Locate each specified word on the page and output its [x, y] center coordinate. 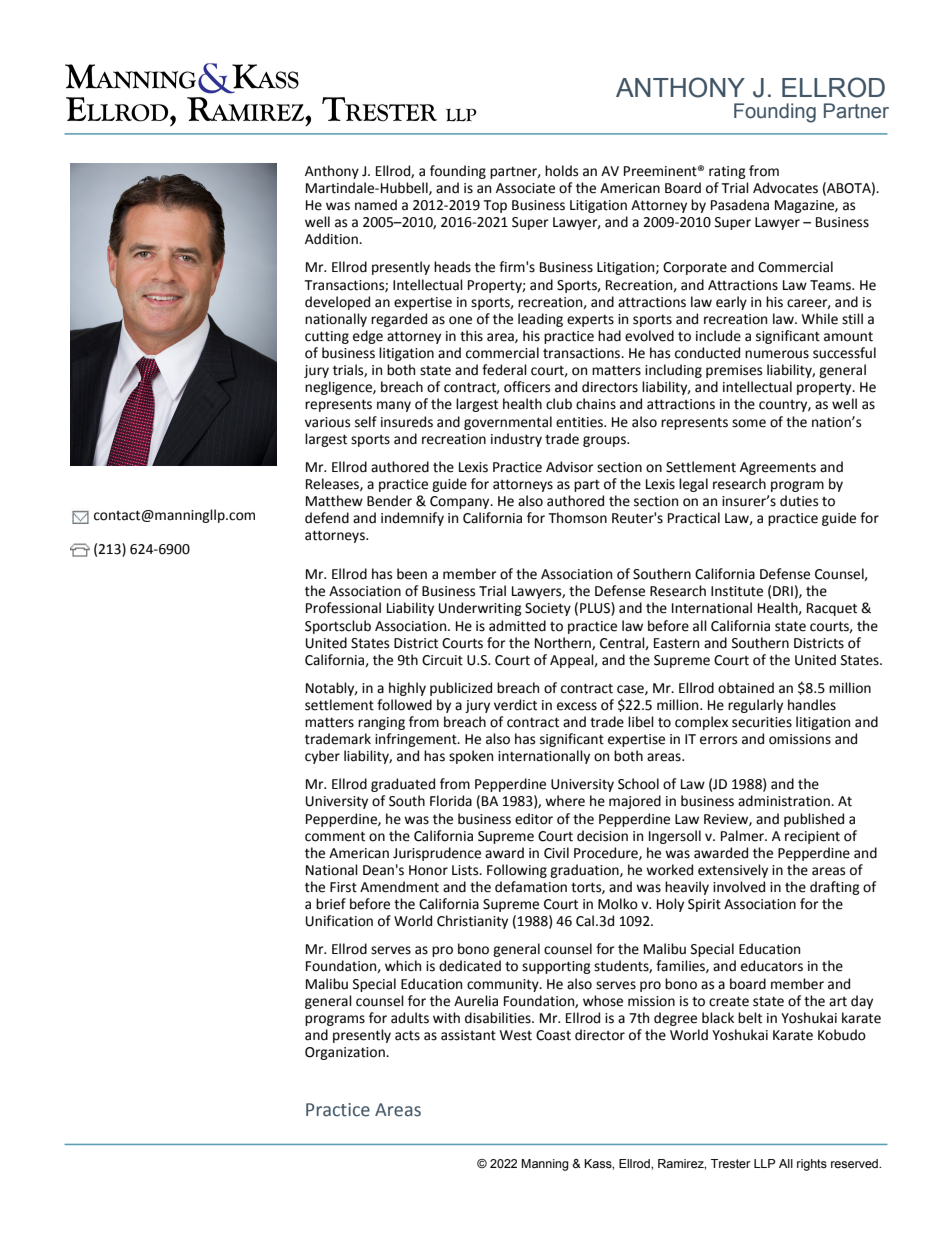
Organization [346, 1053]
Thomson [577, 518]
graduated [403, 785]
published [814, 820]
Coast [553, 1035]
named [376, 205]
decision [602, 836]
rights [812, 1165]
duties [799, 501]
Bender [389, 501]
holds [561, 171]
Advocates [785, 188]
